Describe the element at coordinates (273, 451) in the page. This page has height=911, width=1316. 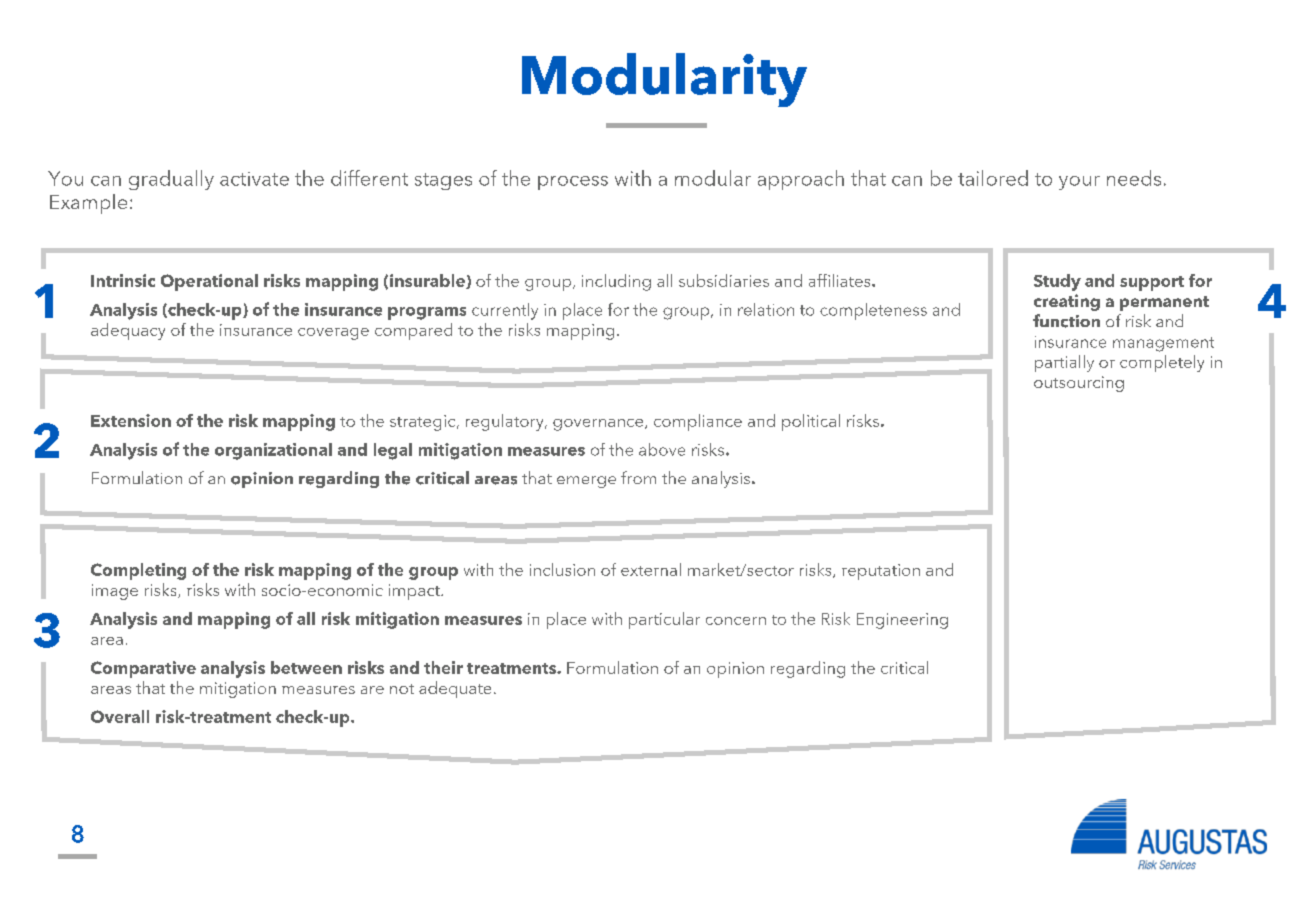
I see `organizational` at that location.
